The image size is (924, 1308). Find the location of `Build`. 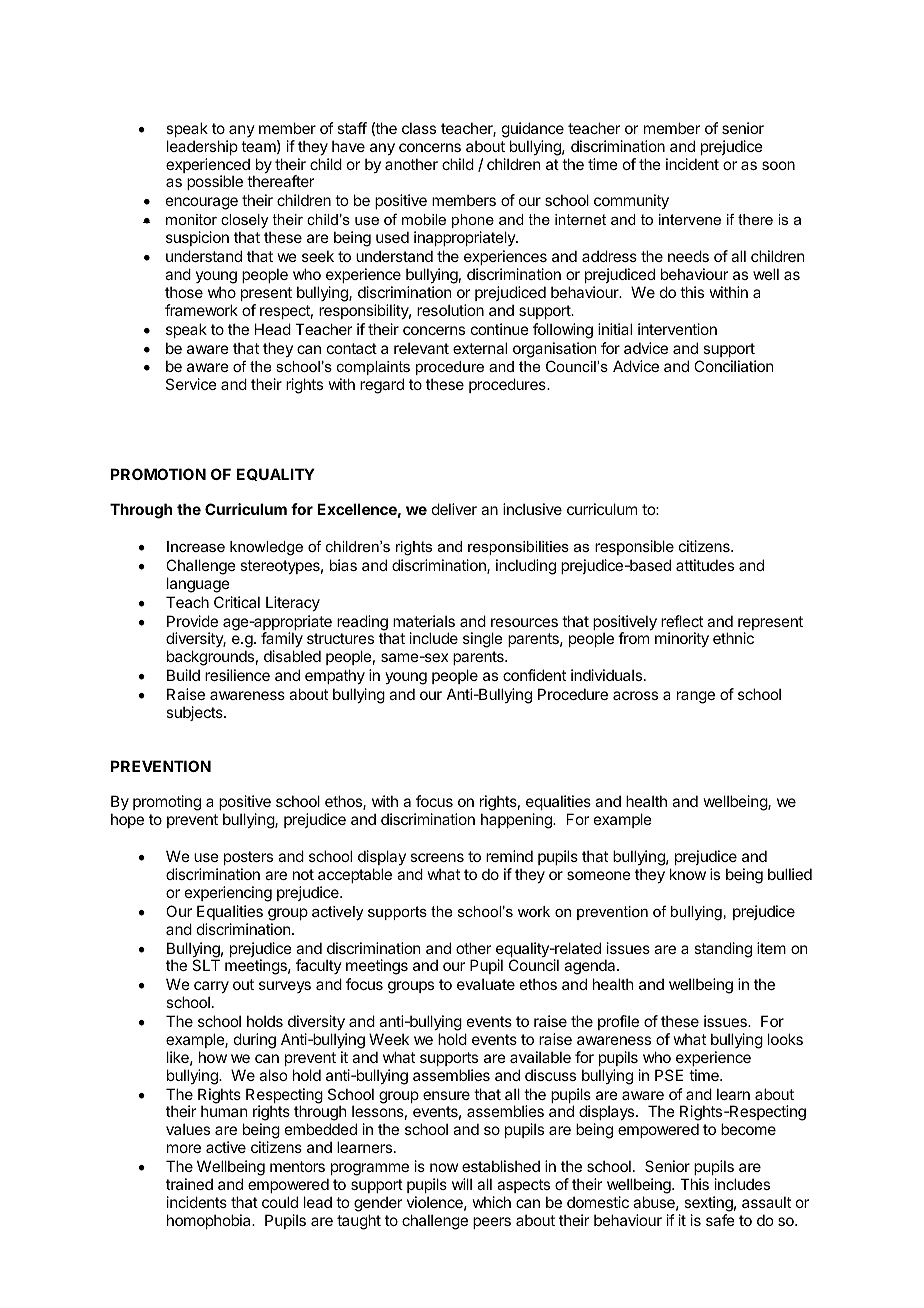

Build is located at coordinates (183, 675).
